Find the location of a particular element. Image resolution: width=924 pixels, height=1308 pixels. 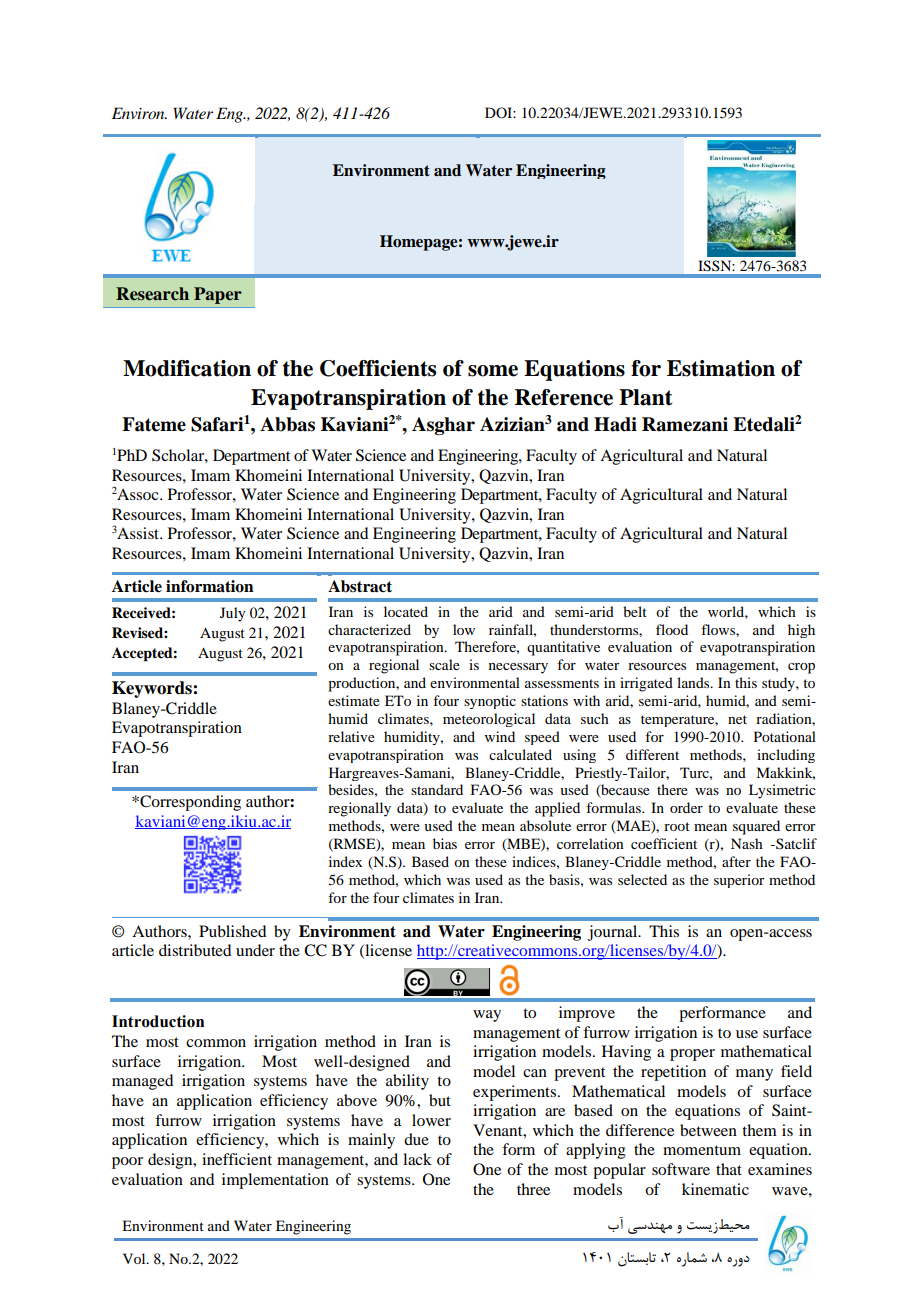

Paper is located at coordinates (218, 295).
